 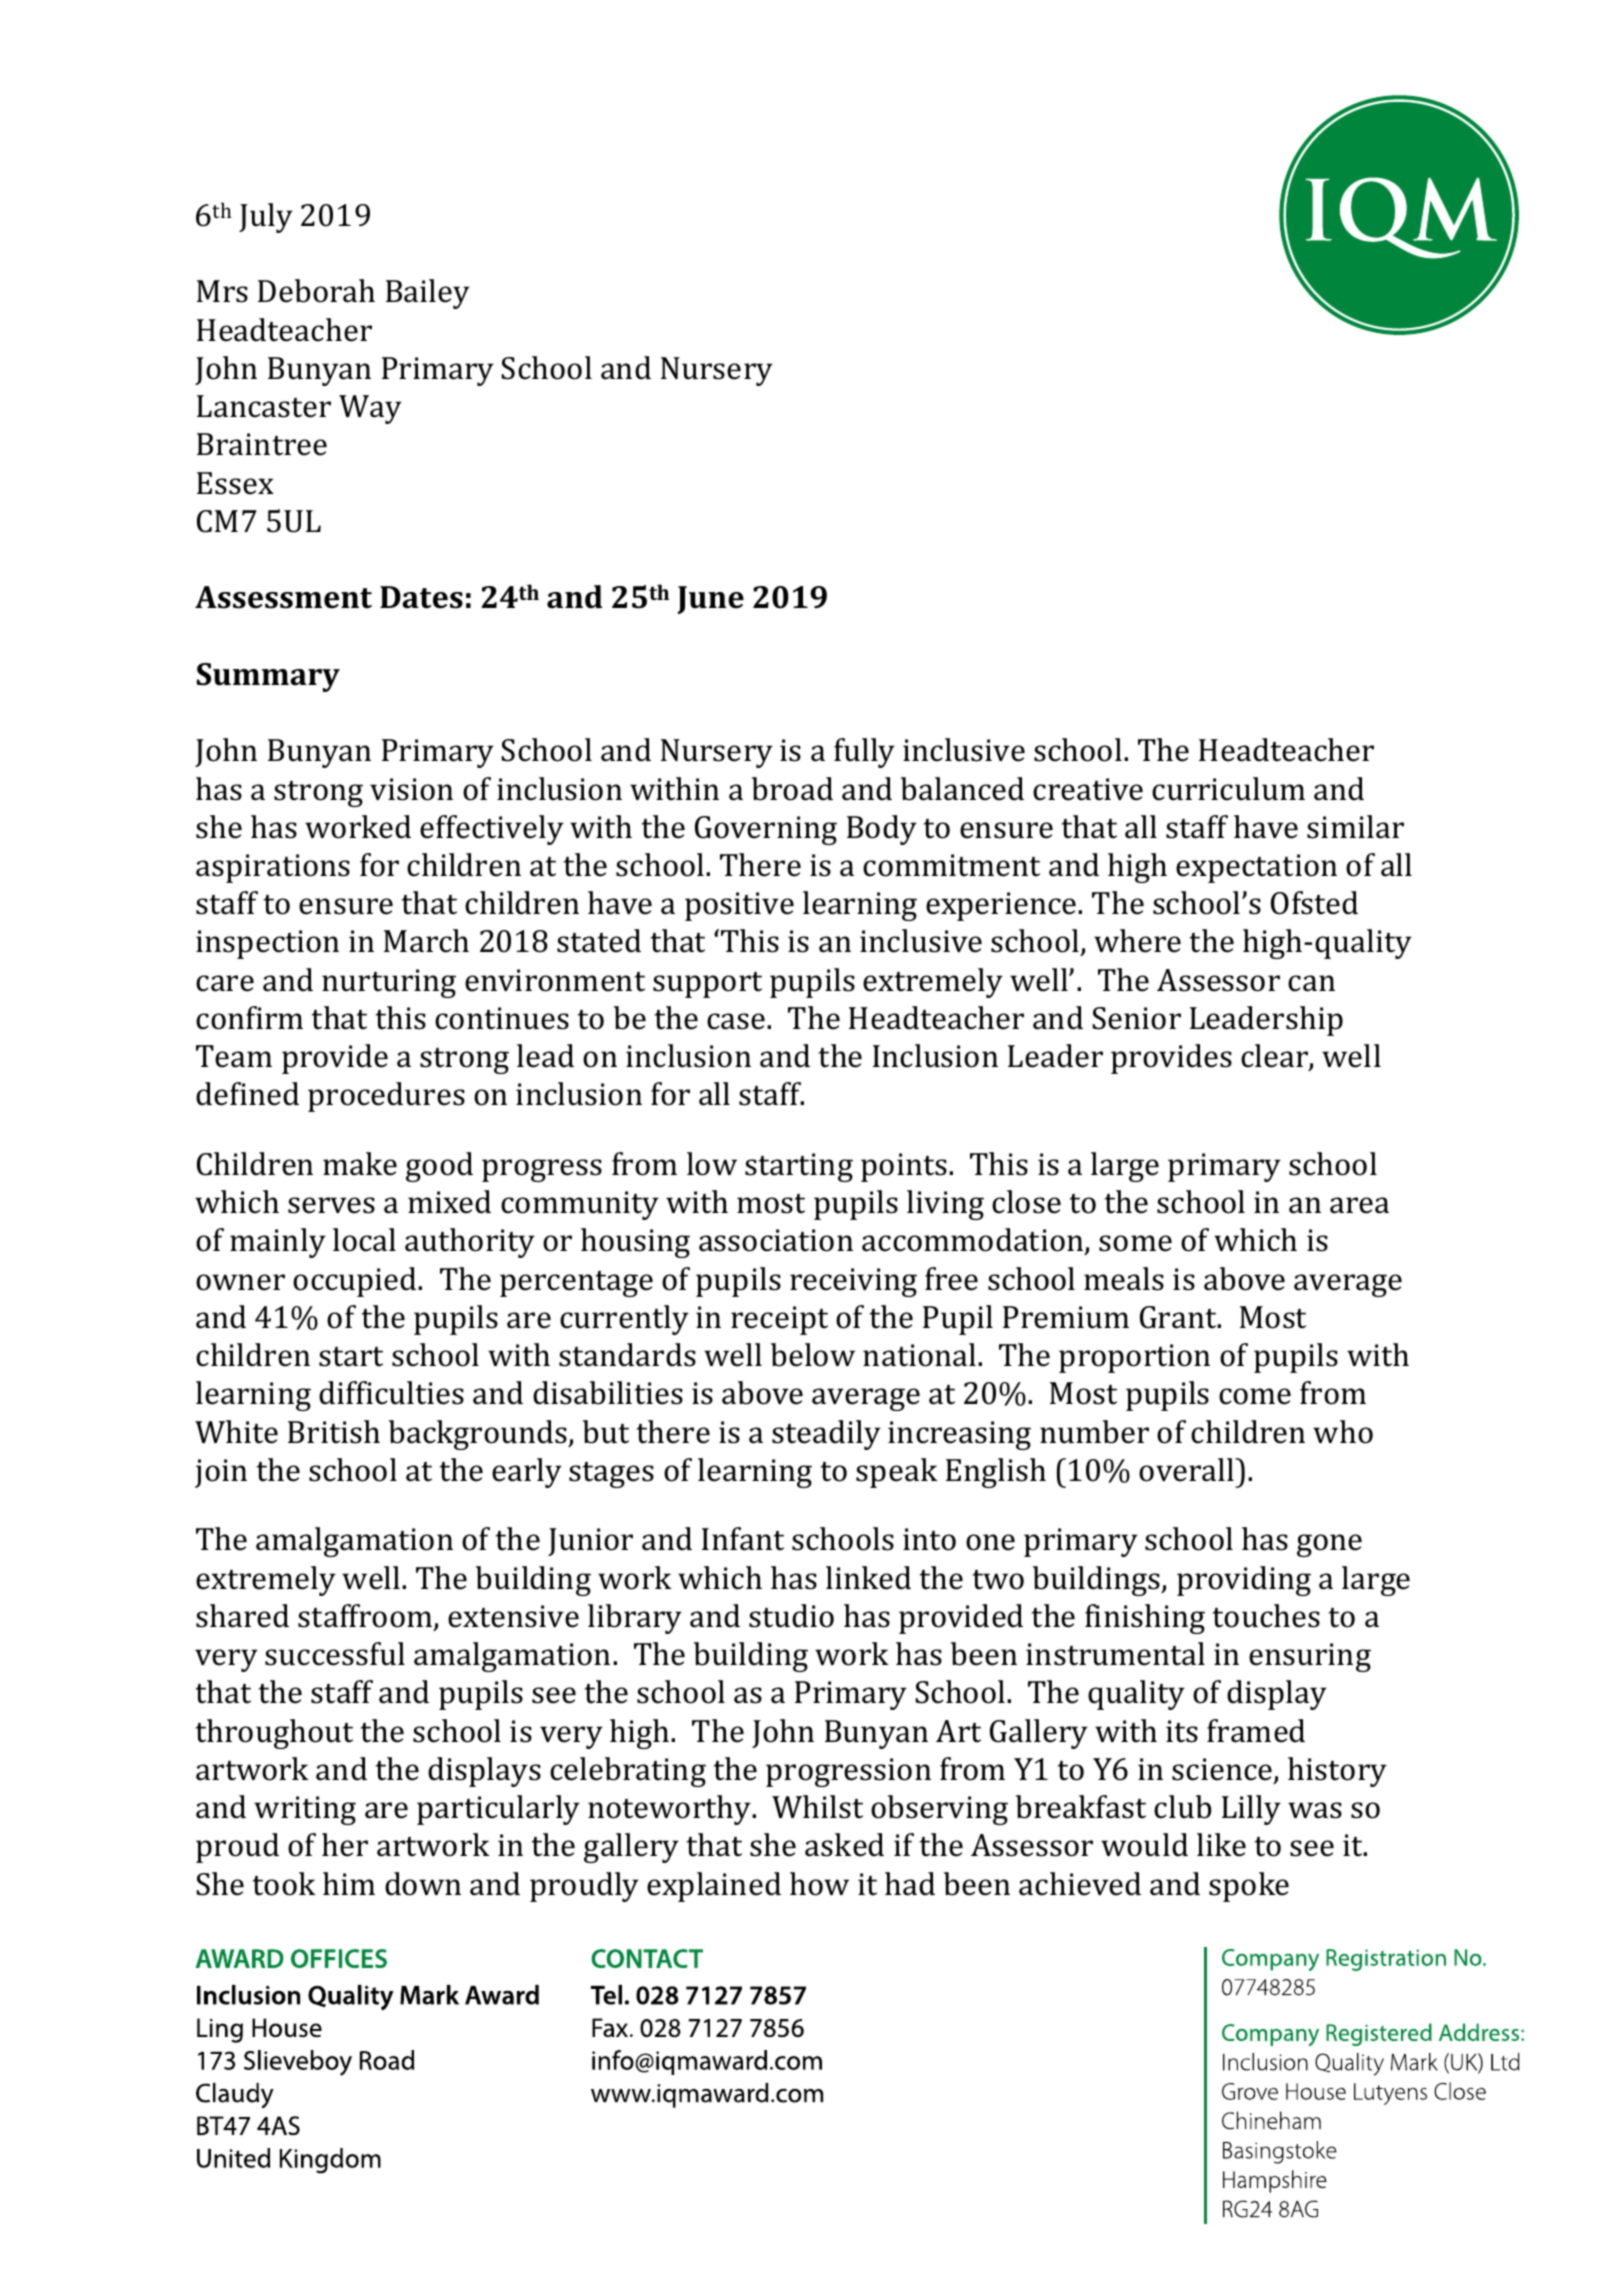 What do you see at coordinates (428, 294) in the screenshot?
I see `Bailey` at bounding box center [428, 294].
